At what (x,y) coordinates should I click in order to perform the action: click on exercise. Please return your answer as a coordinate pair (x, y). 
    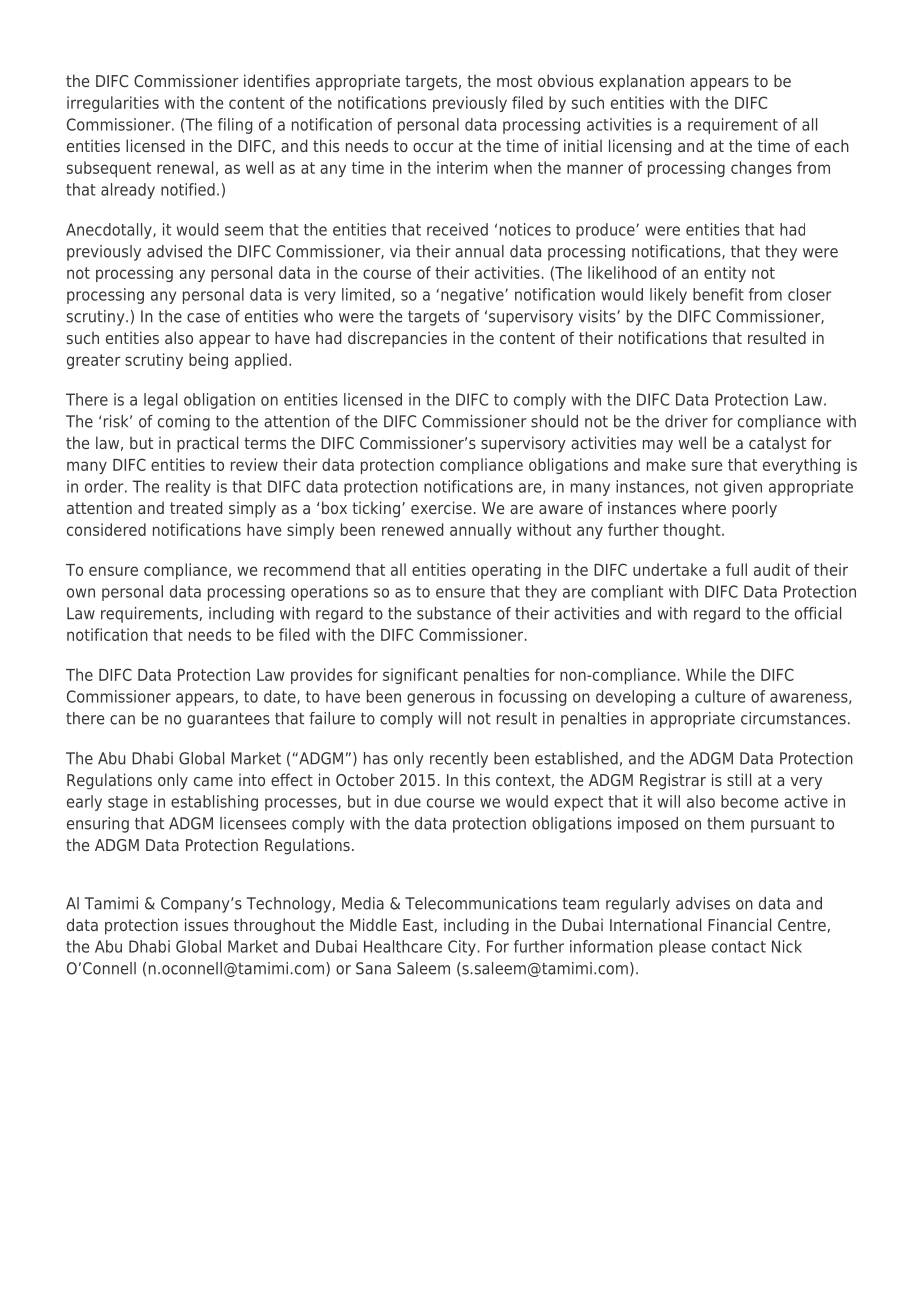
    Looking at the image, I should click on (441, 507).
